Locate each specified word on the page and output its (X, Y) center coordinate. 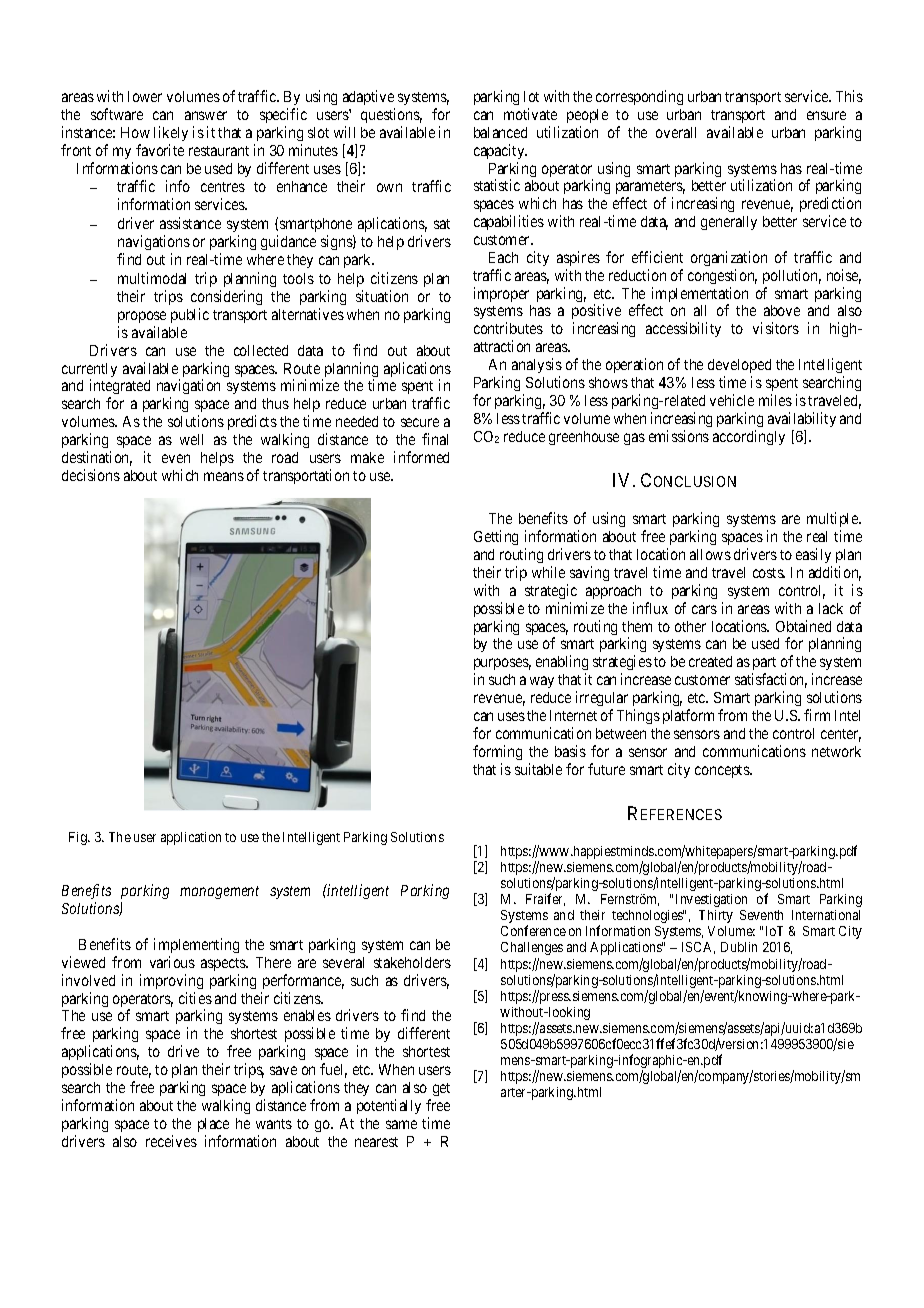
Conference (533, 930)
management (219, 892)
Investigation (711, 900)
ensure (826, 115)
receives (171, 1141)
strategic (551, 591)
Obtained (803, 626)
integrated (120, 388)
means (224, 476)
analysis (537, 365)
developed (739, 366)
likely (171, 133)
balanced (500, 132)
